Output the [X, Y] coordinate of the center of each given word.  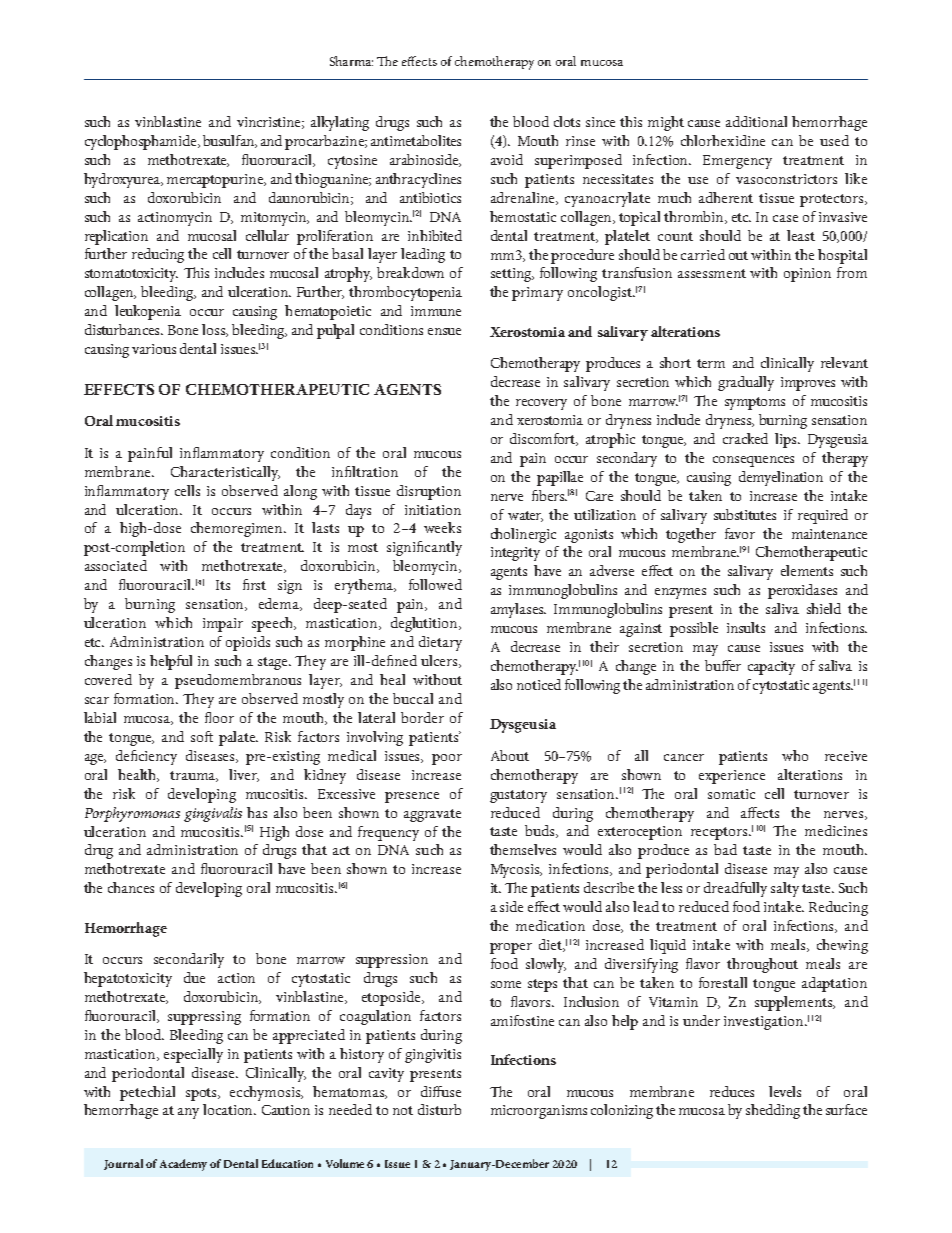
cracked [745, 438]
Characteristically [225, 473]
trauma [194, 776]
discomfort [544, 439]
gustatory [518, 796]
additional [756, 121]
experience [732, 777]
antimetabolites [416, 140]
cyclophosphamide [142, 142]
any [188, 1113]
